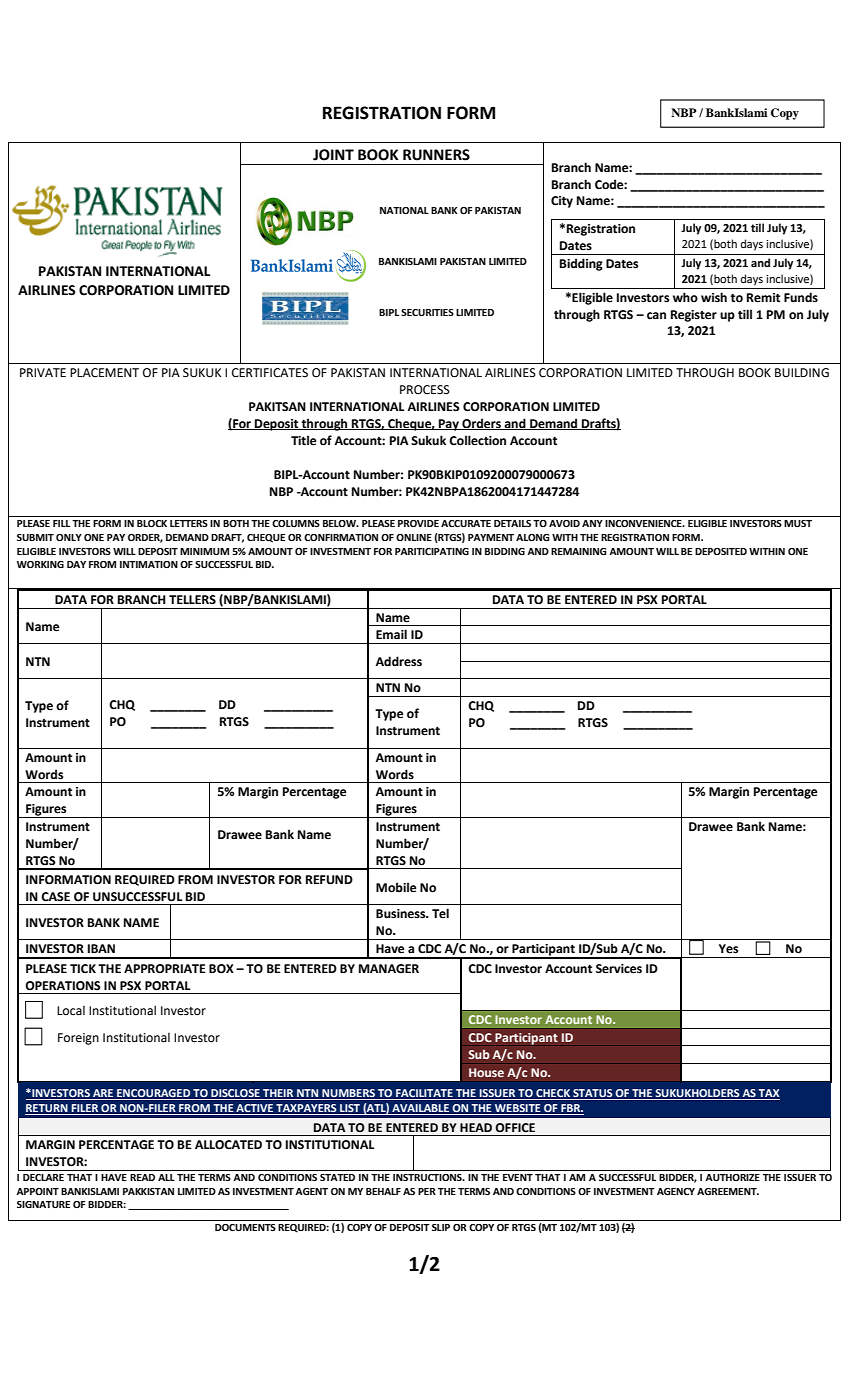  What do you see at coordinates (562, 202) in the page?
I see `City` at bounding box center [562, 202].
